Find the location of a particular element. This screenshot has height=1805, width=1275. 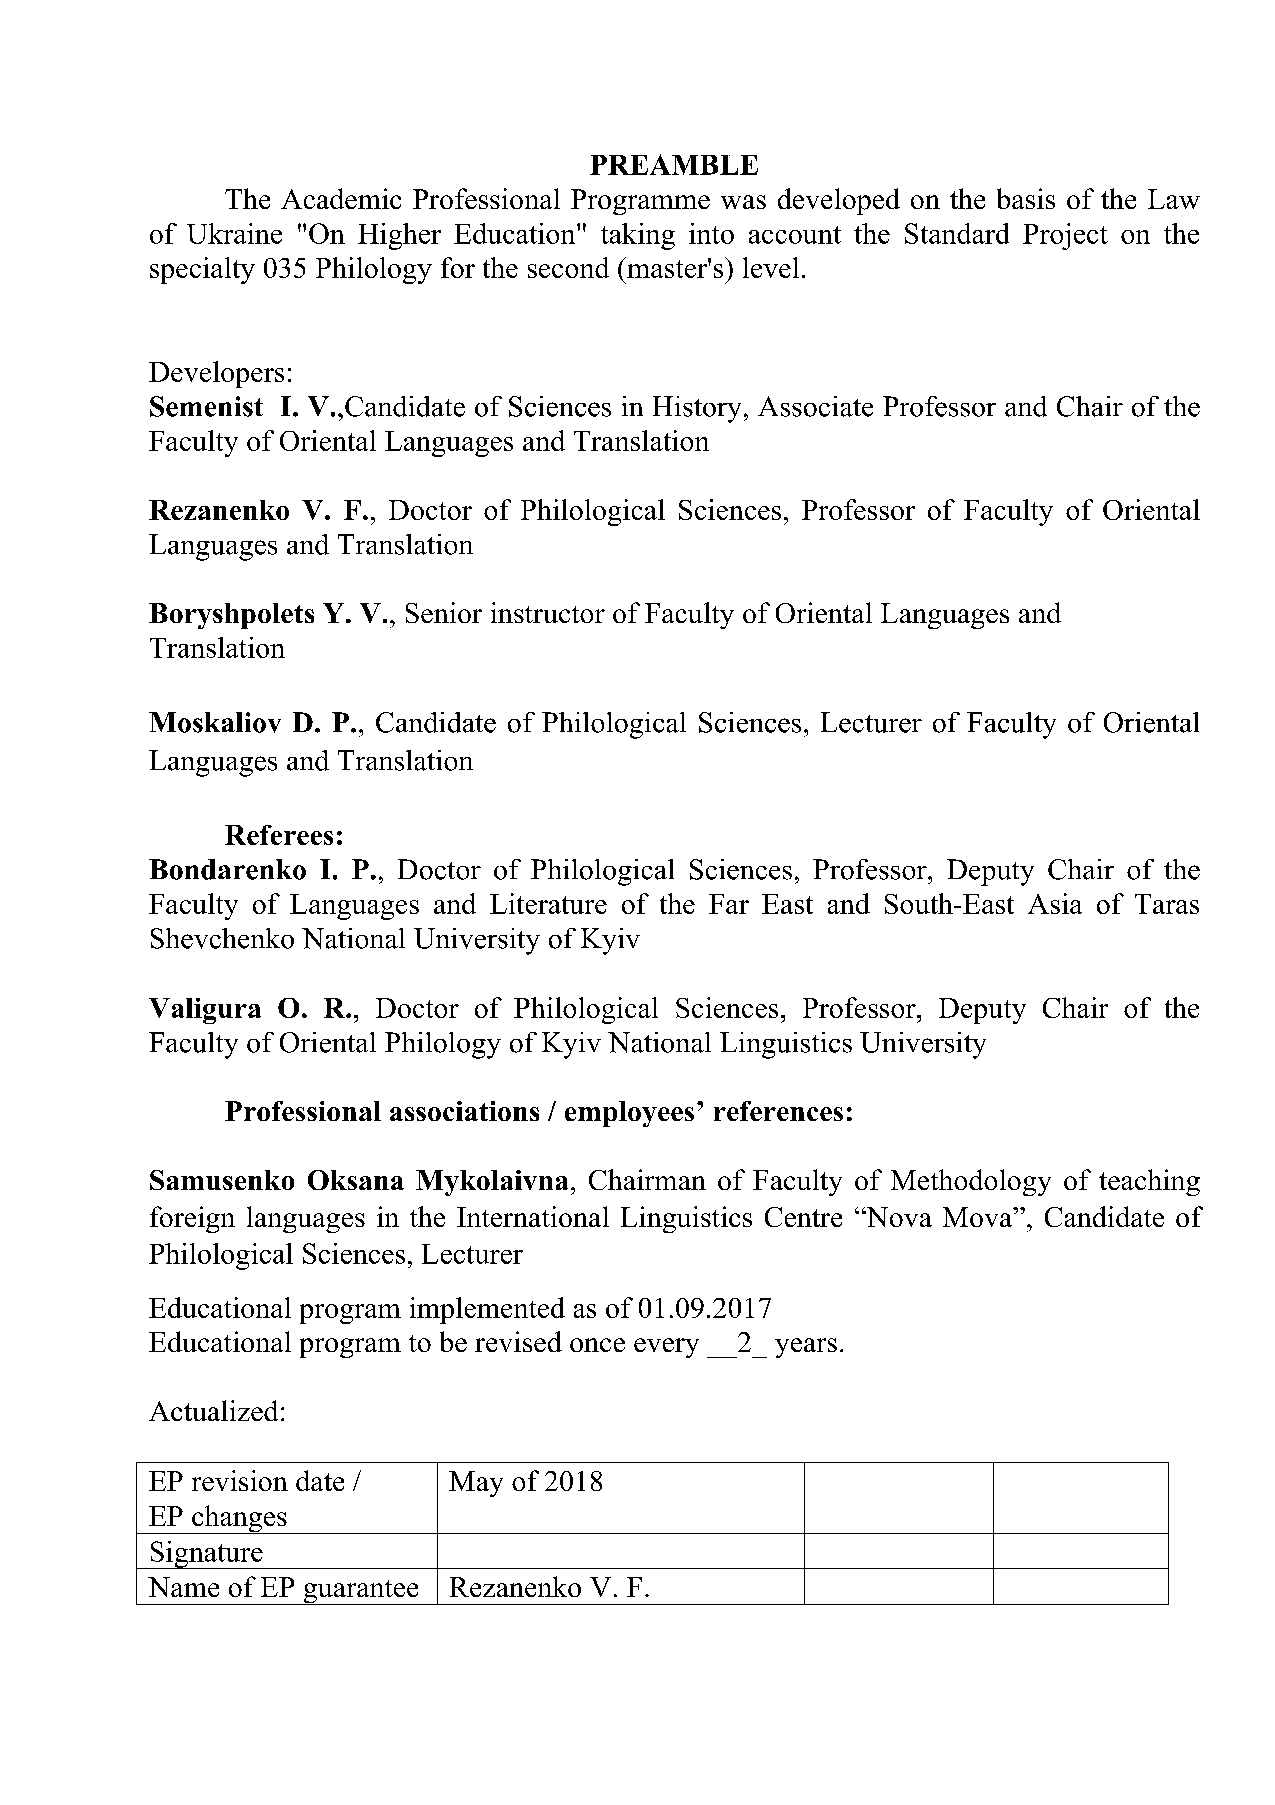

May is located at coordinates (476, 1484).
